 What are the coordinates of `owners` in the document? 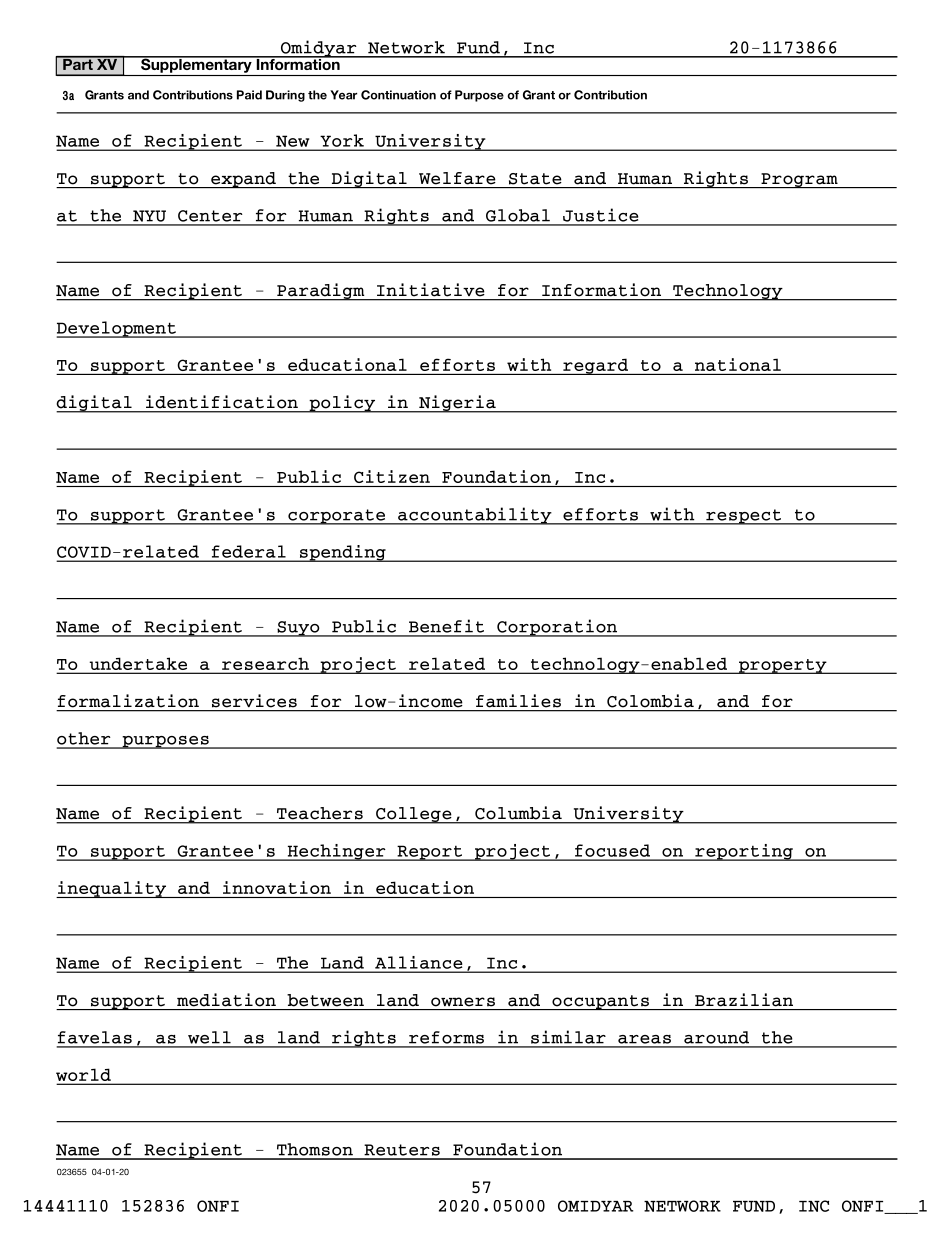 It's located at (463, 1002).
